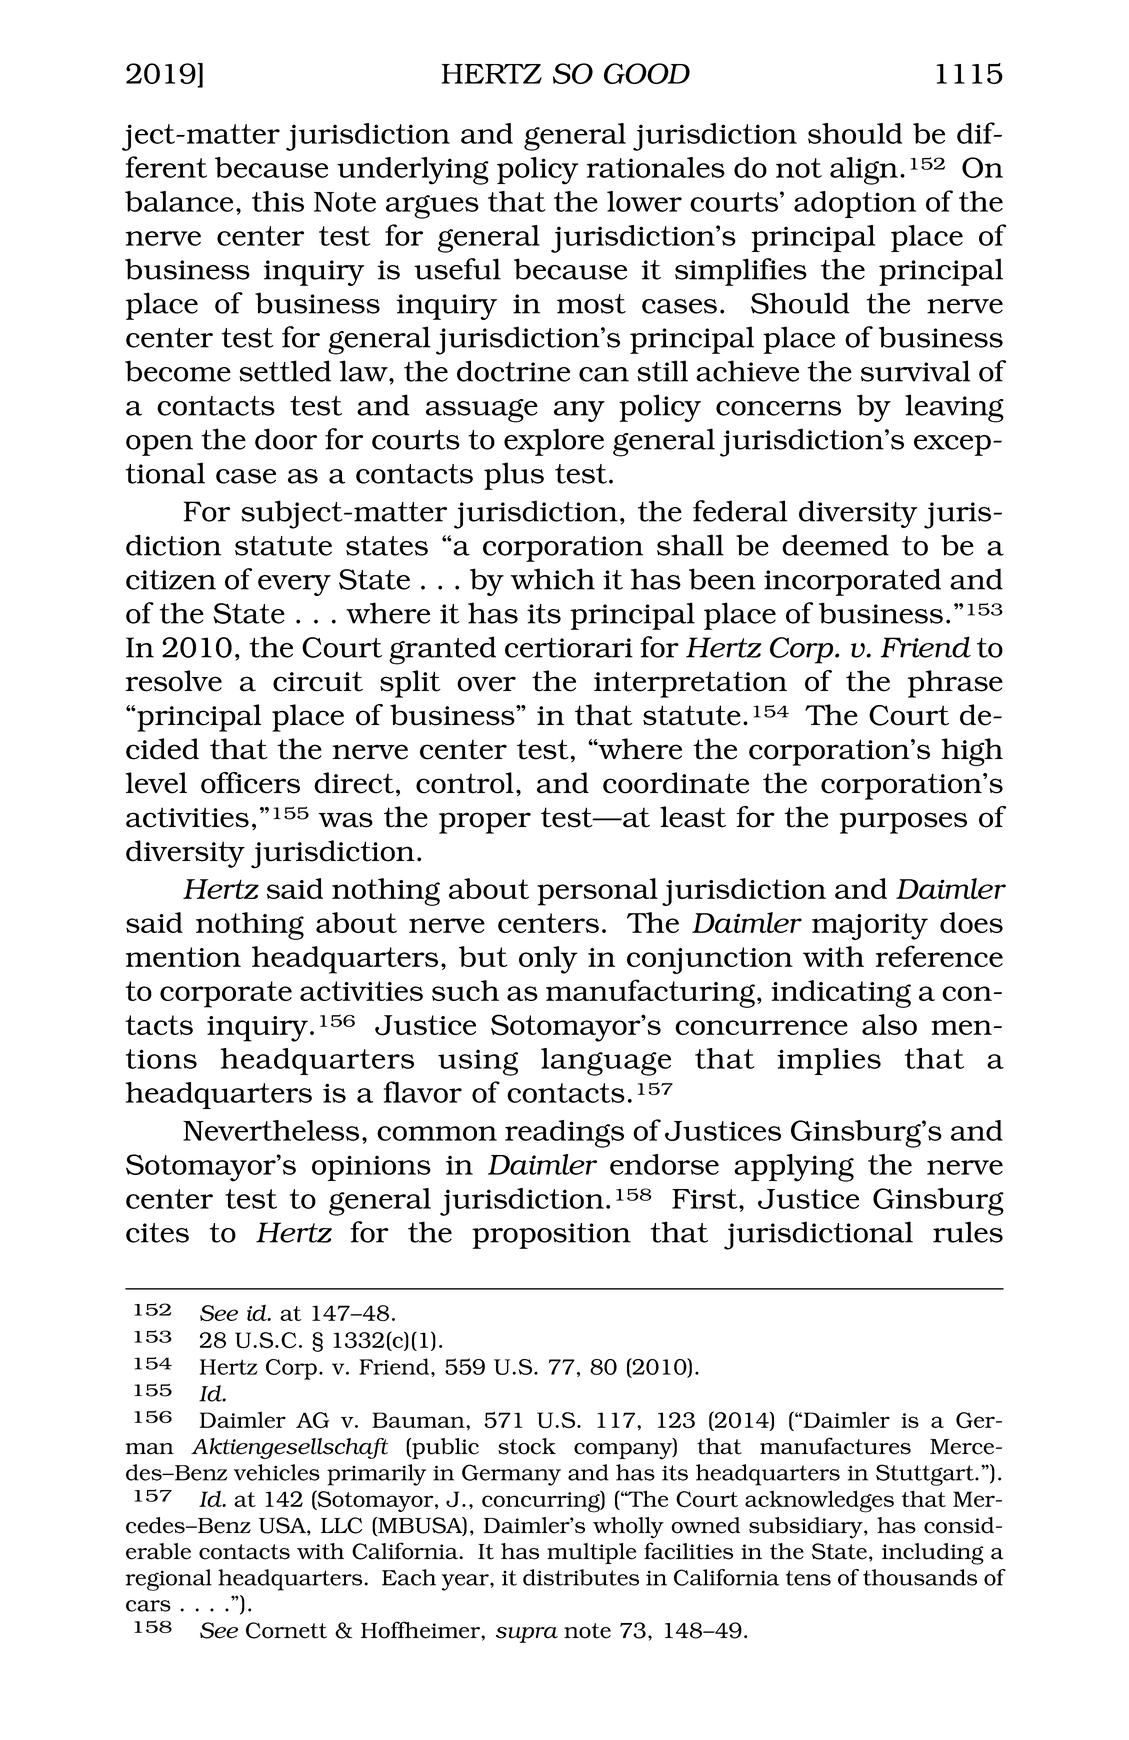 This screenshot has height=1740, width=1129. What do you see at coordinates (647, 73) in the screenshot?
I see `GOOD` at bounding box center [647, 73].
